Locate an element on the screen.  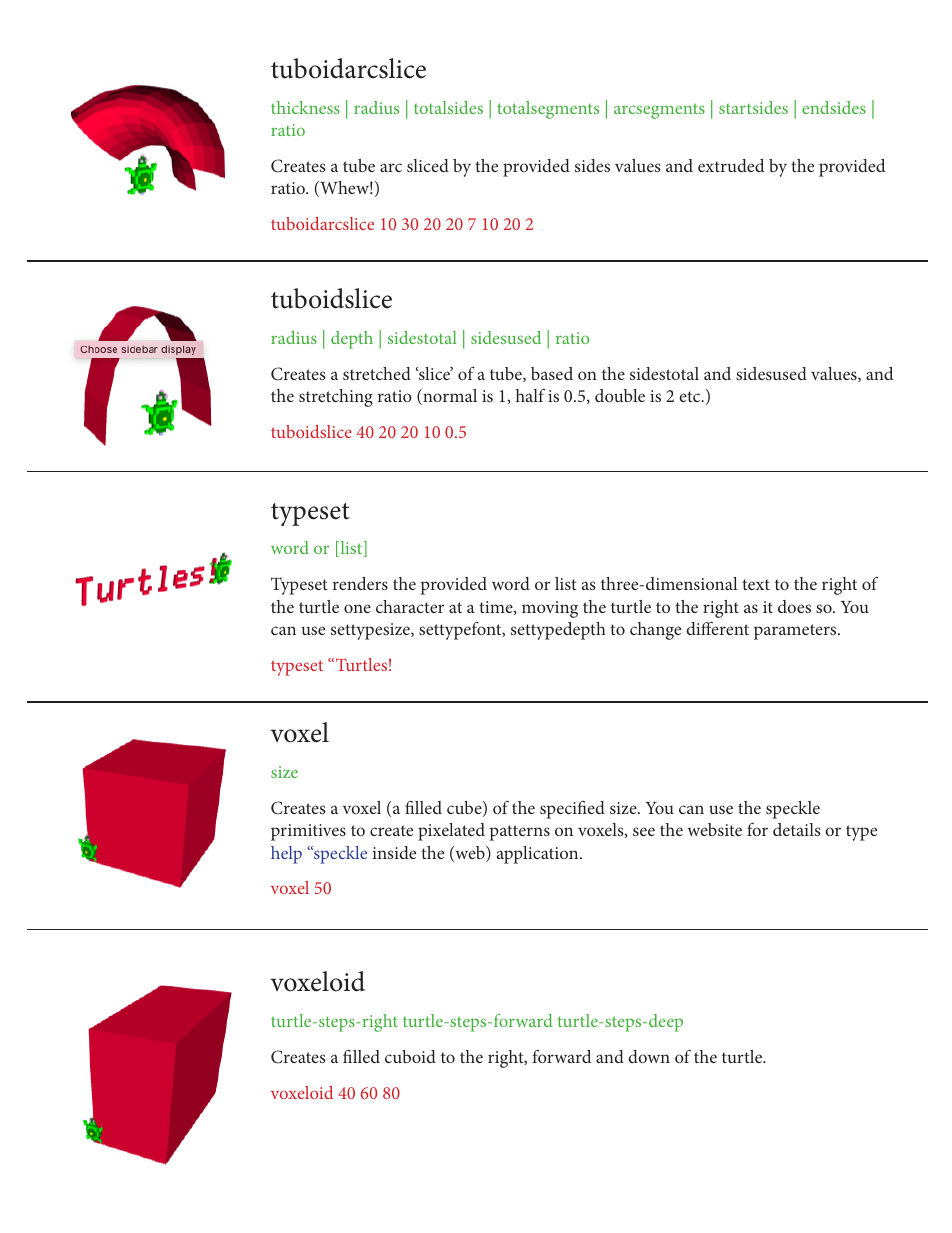
text is located at coordinates (756, 584).
